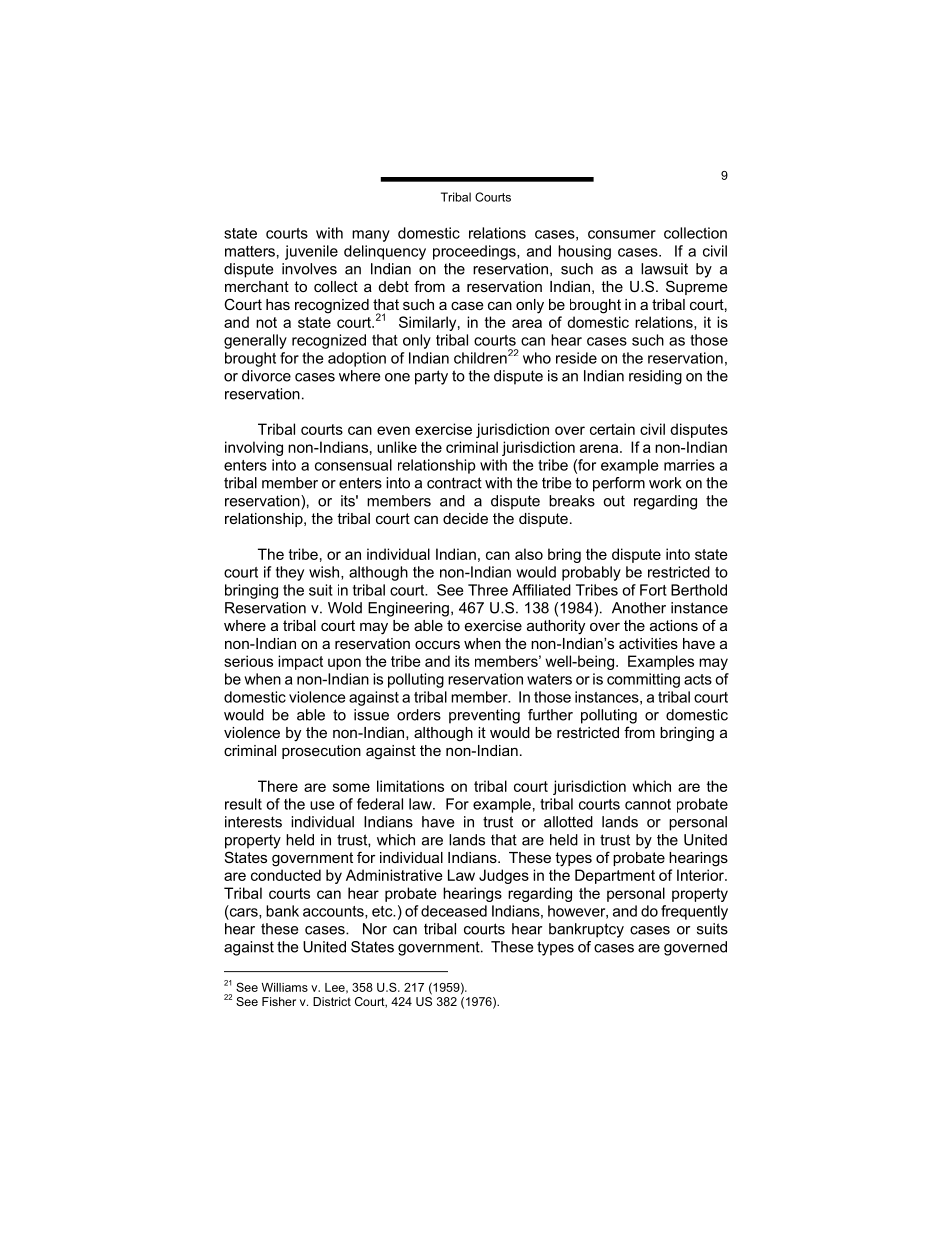  Describe the element at coordinates (622, 234) in the image. I see `consumer` at that location.
